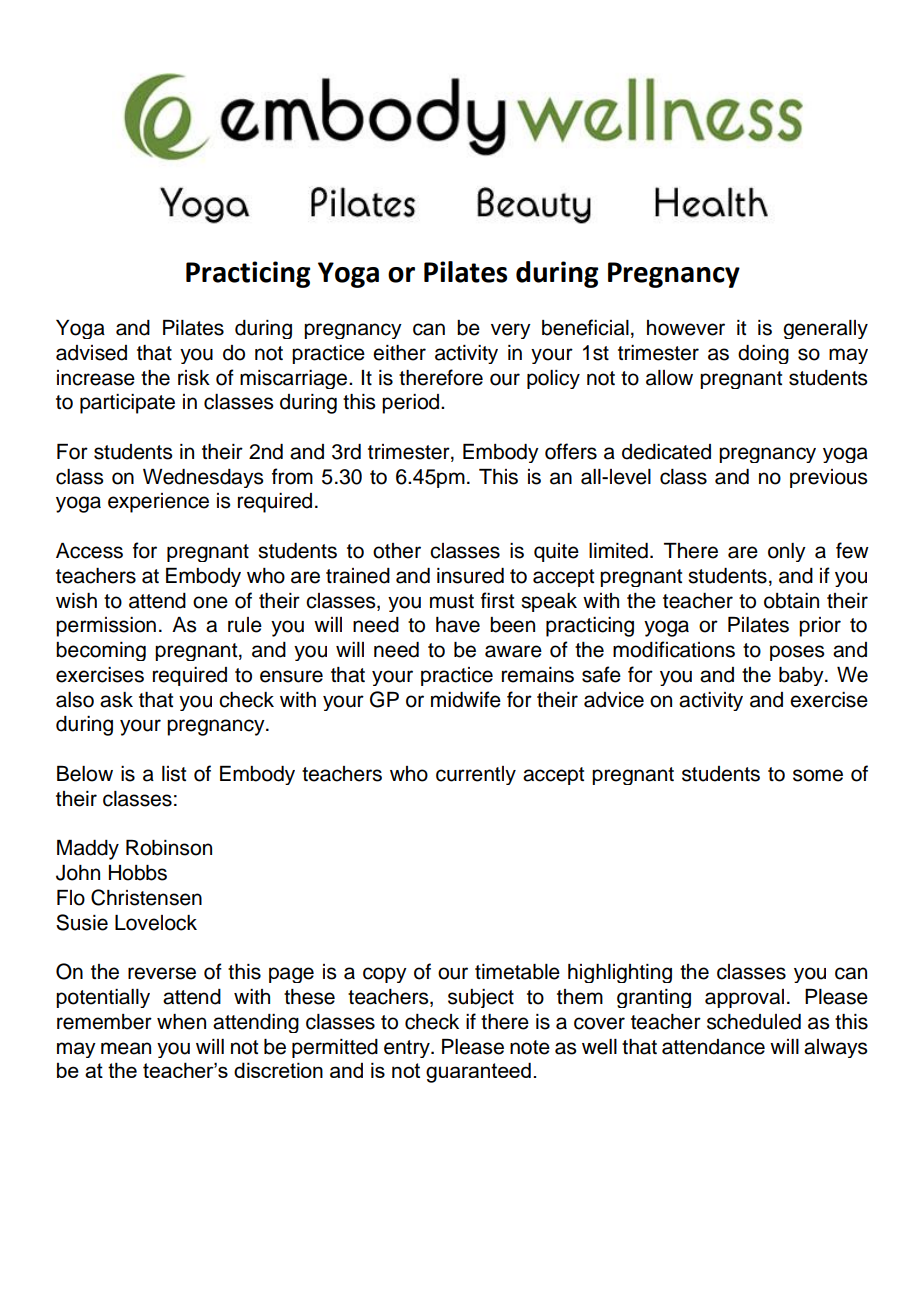  I want to click on obtain, so click(791, 601).
